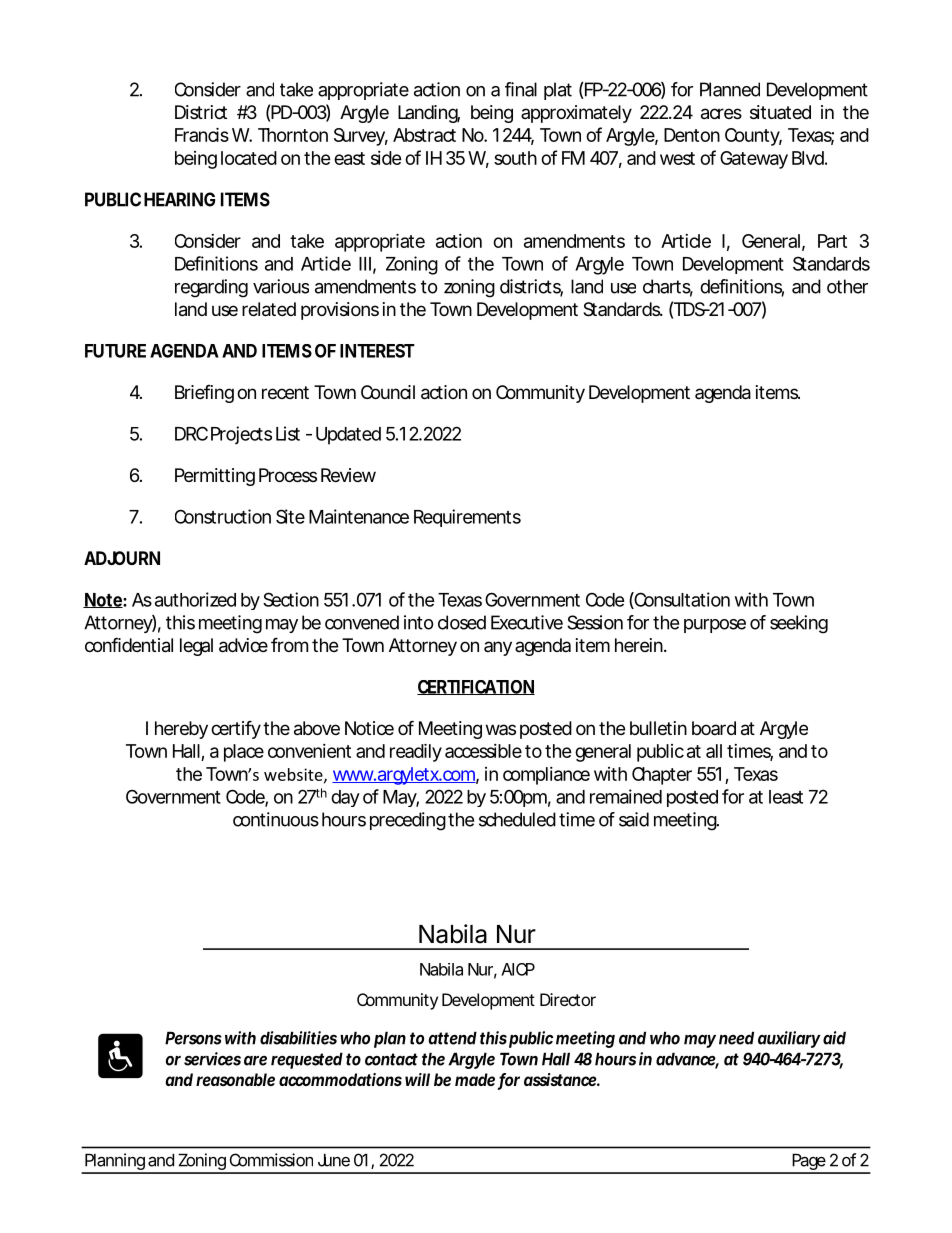 This screenshot has height=1233, width=952. What do you see at coordinates (202, 134) in the screenshot?
I see `Francis` at bounding box center [202, 134].
